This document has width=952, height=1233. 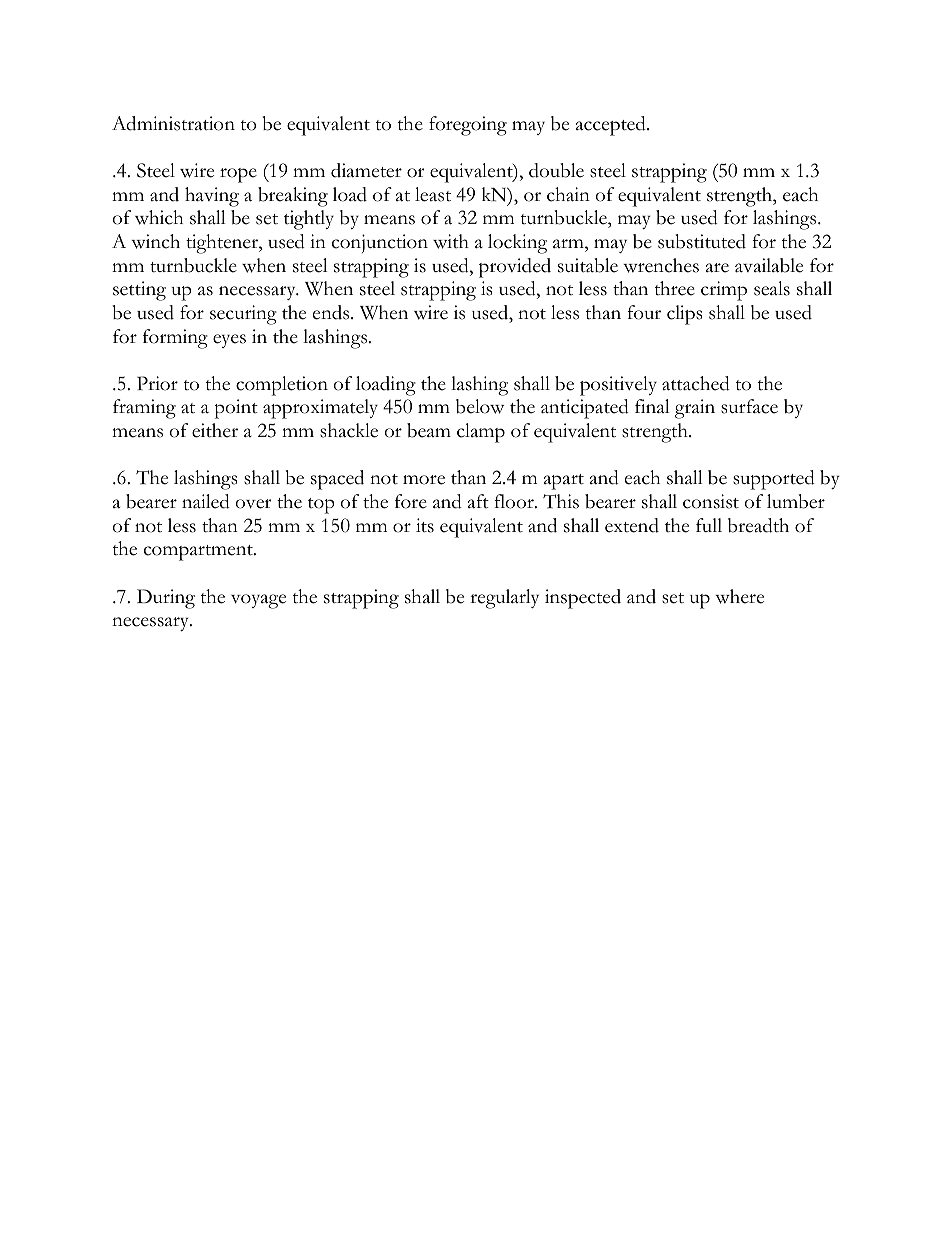 I want to click on where, so click(x=739, y=596).
